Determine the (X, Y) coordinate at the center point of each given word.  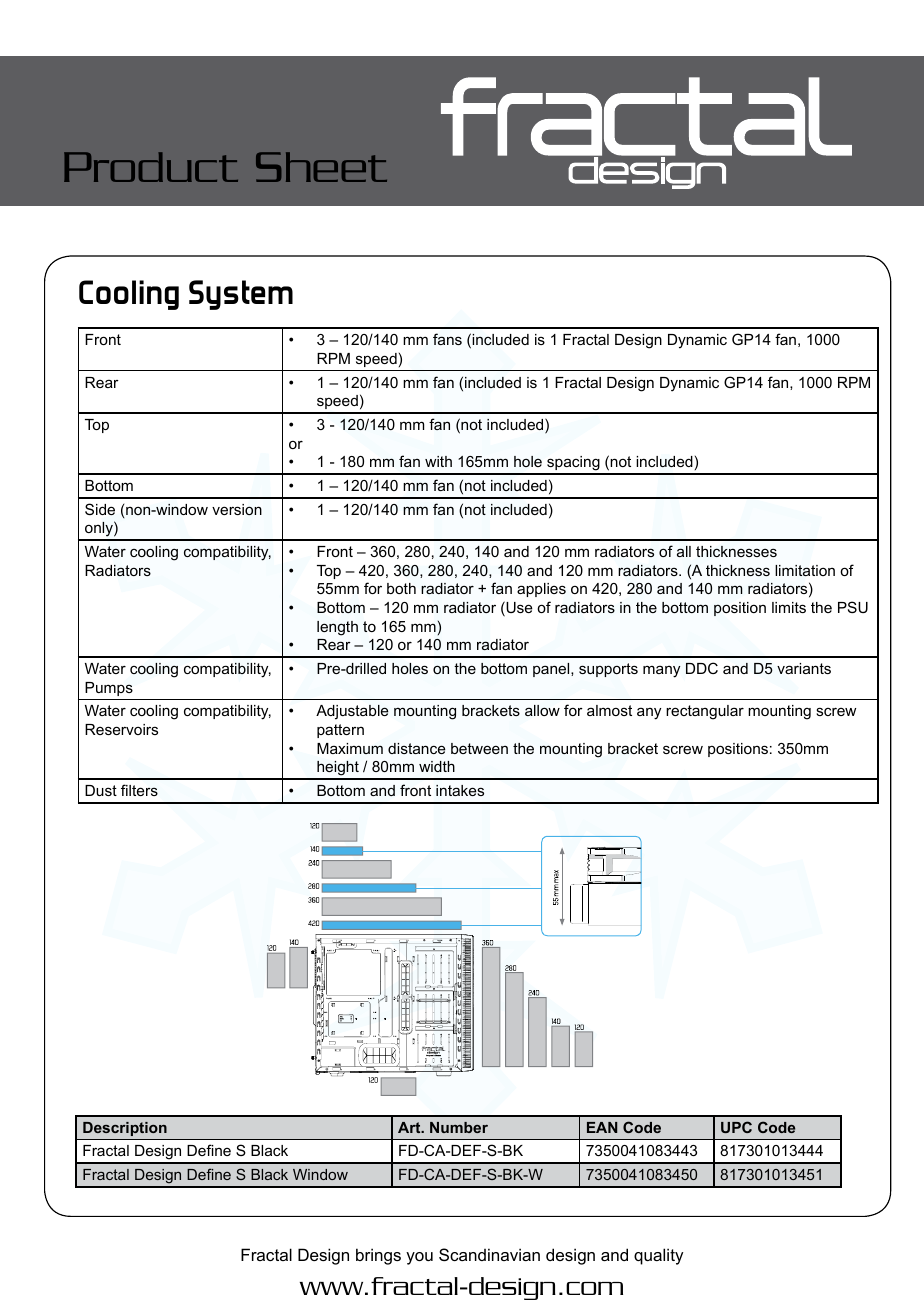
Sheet (321, 167)
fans (447, 339)
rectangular (705, 712)
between (479, 748)
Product (151, 167)
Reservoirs (121, 729)
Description (125, 1129)
